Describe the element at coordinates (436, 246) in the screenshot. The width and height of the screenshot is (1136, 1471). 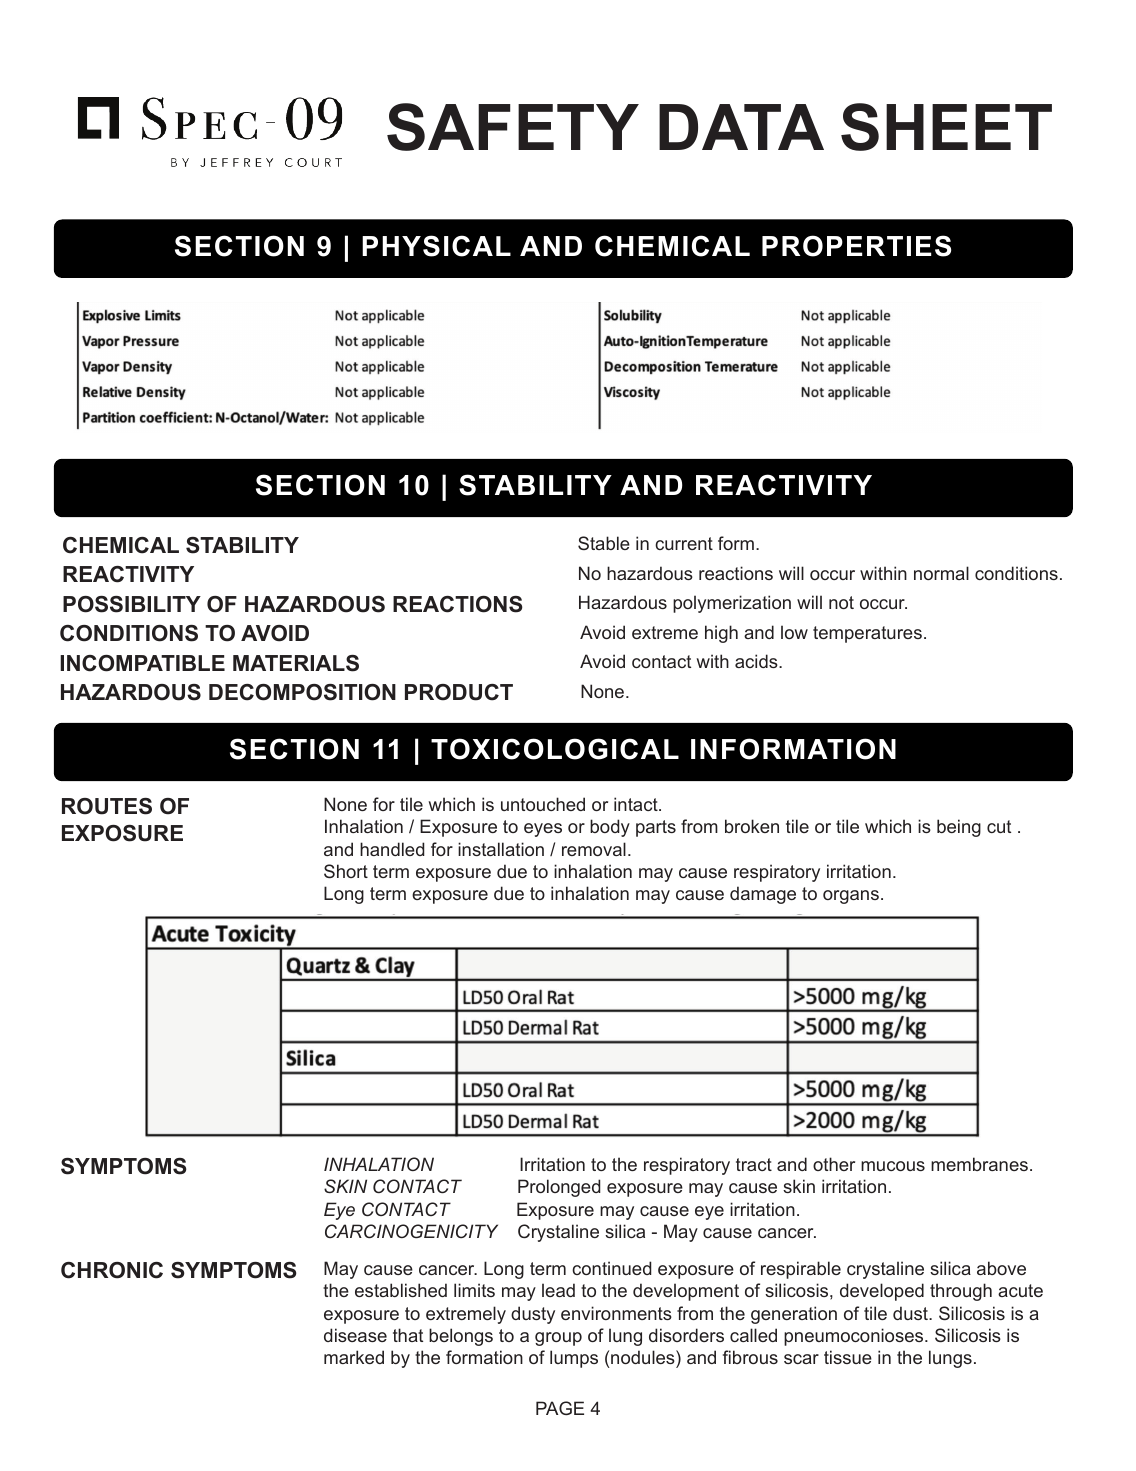
I see `PHYSICAL` at that location.
